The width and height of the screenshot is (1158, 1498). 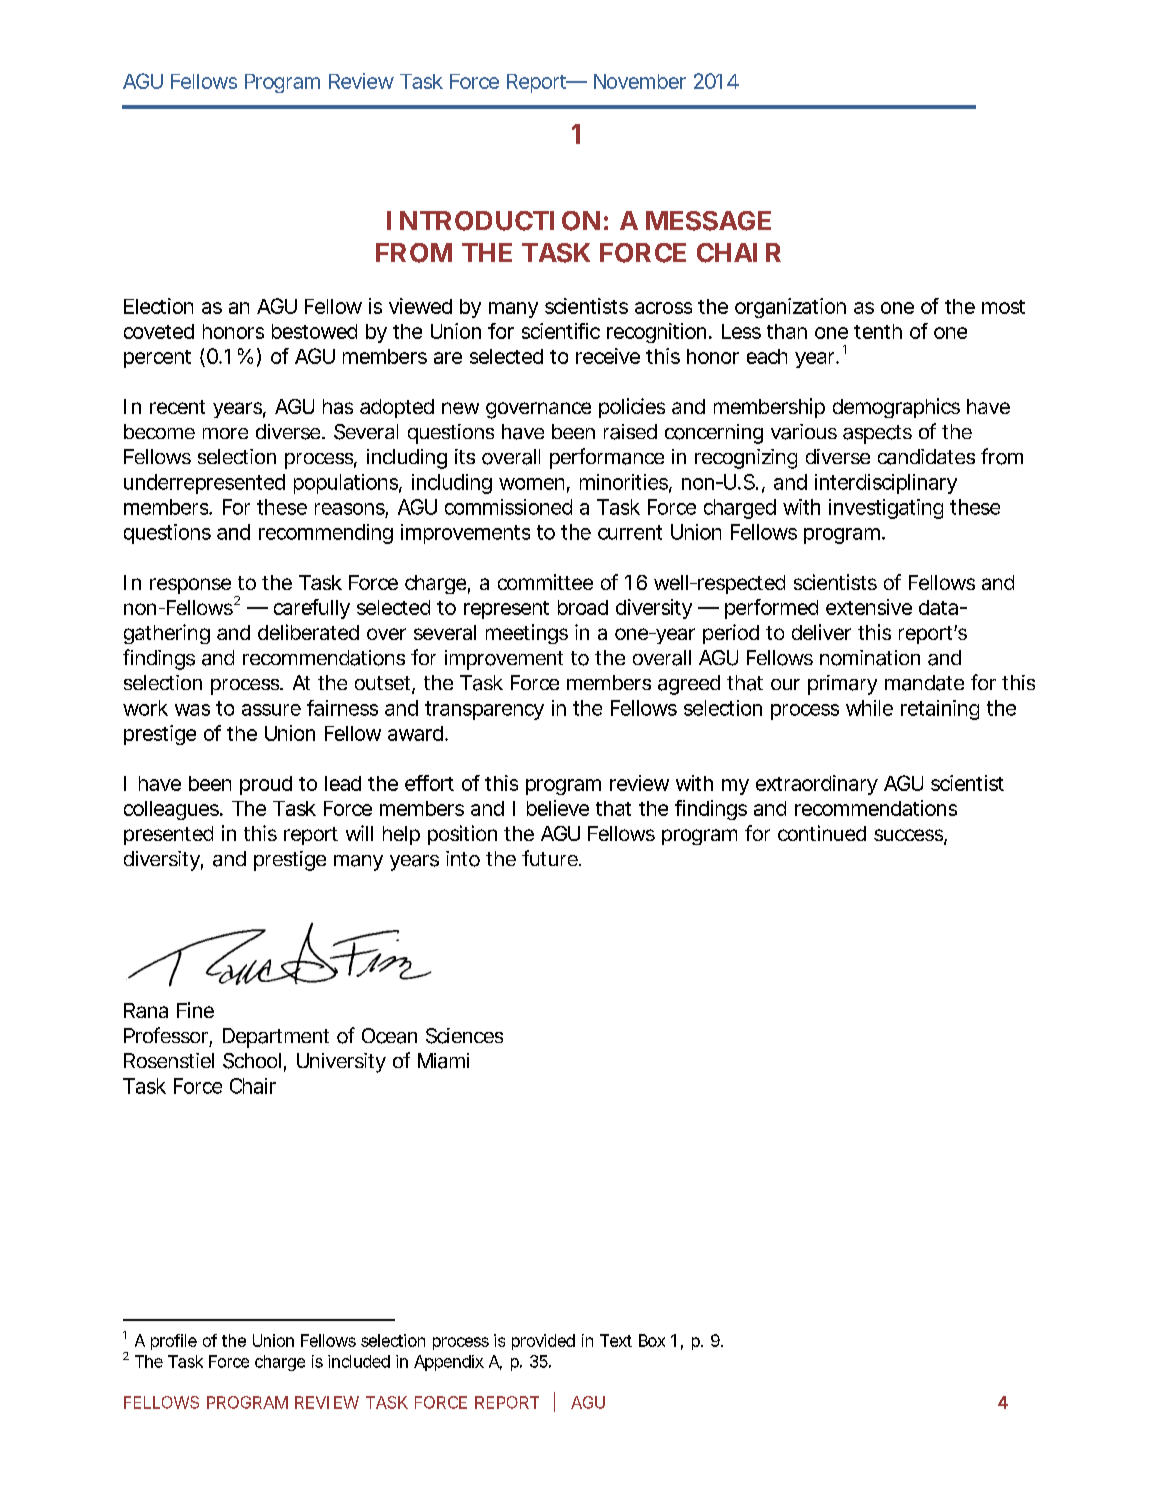 What do you see at coordinates (1003, 307) in the screenshot?
I see `most` at bounding box center [1003, 307].
